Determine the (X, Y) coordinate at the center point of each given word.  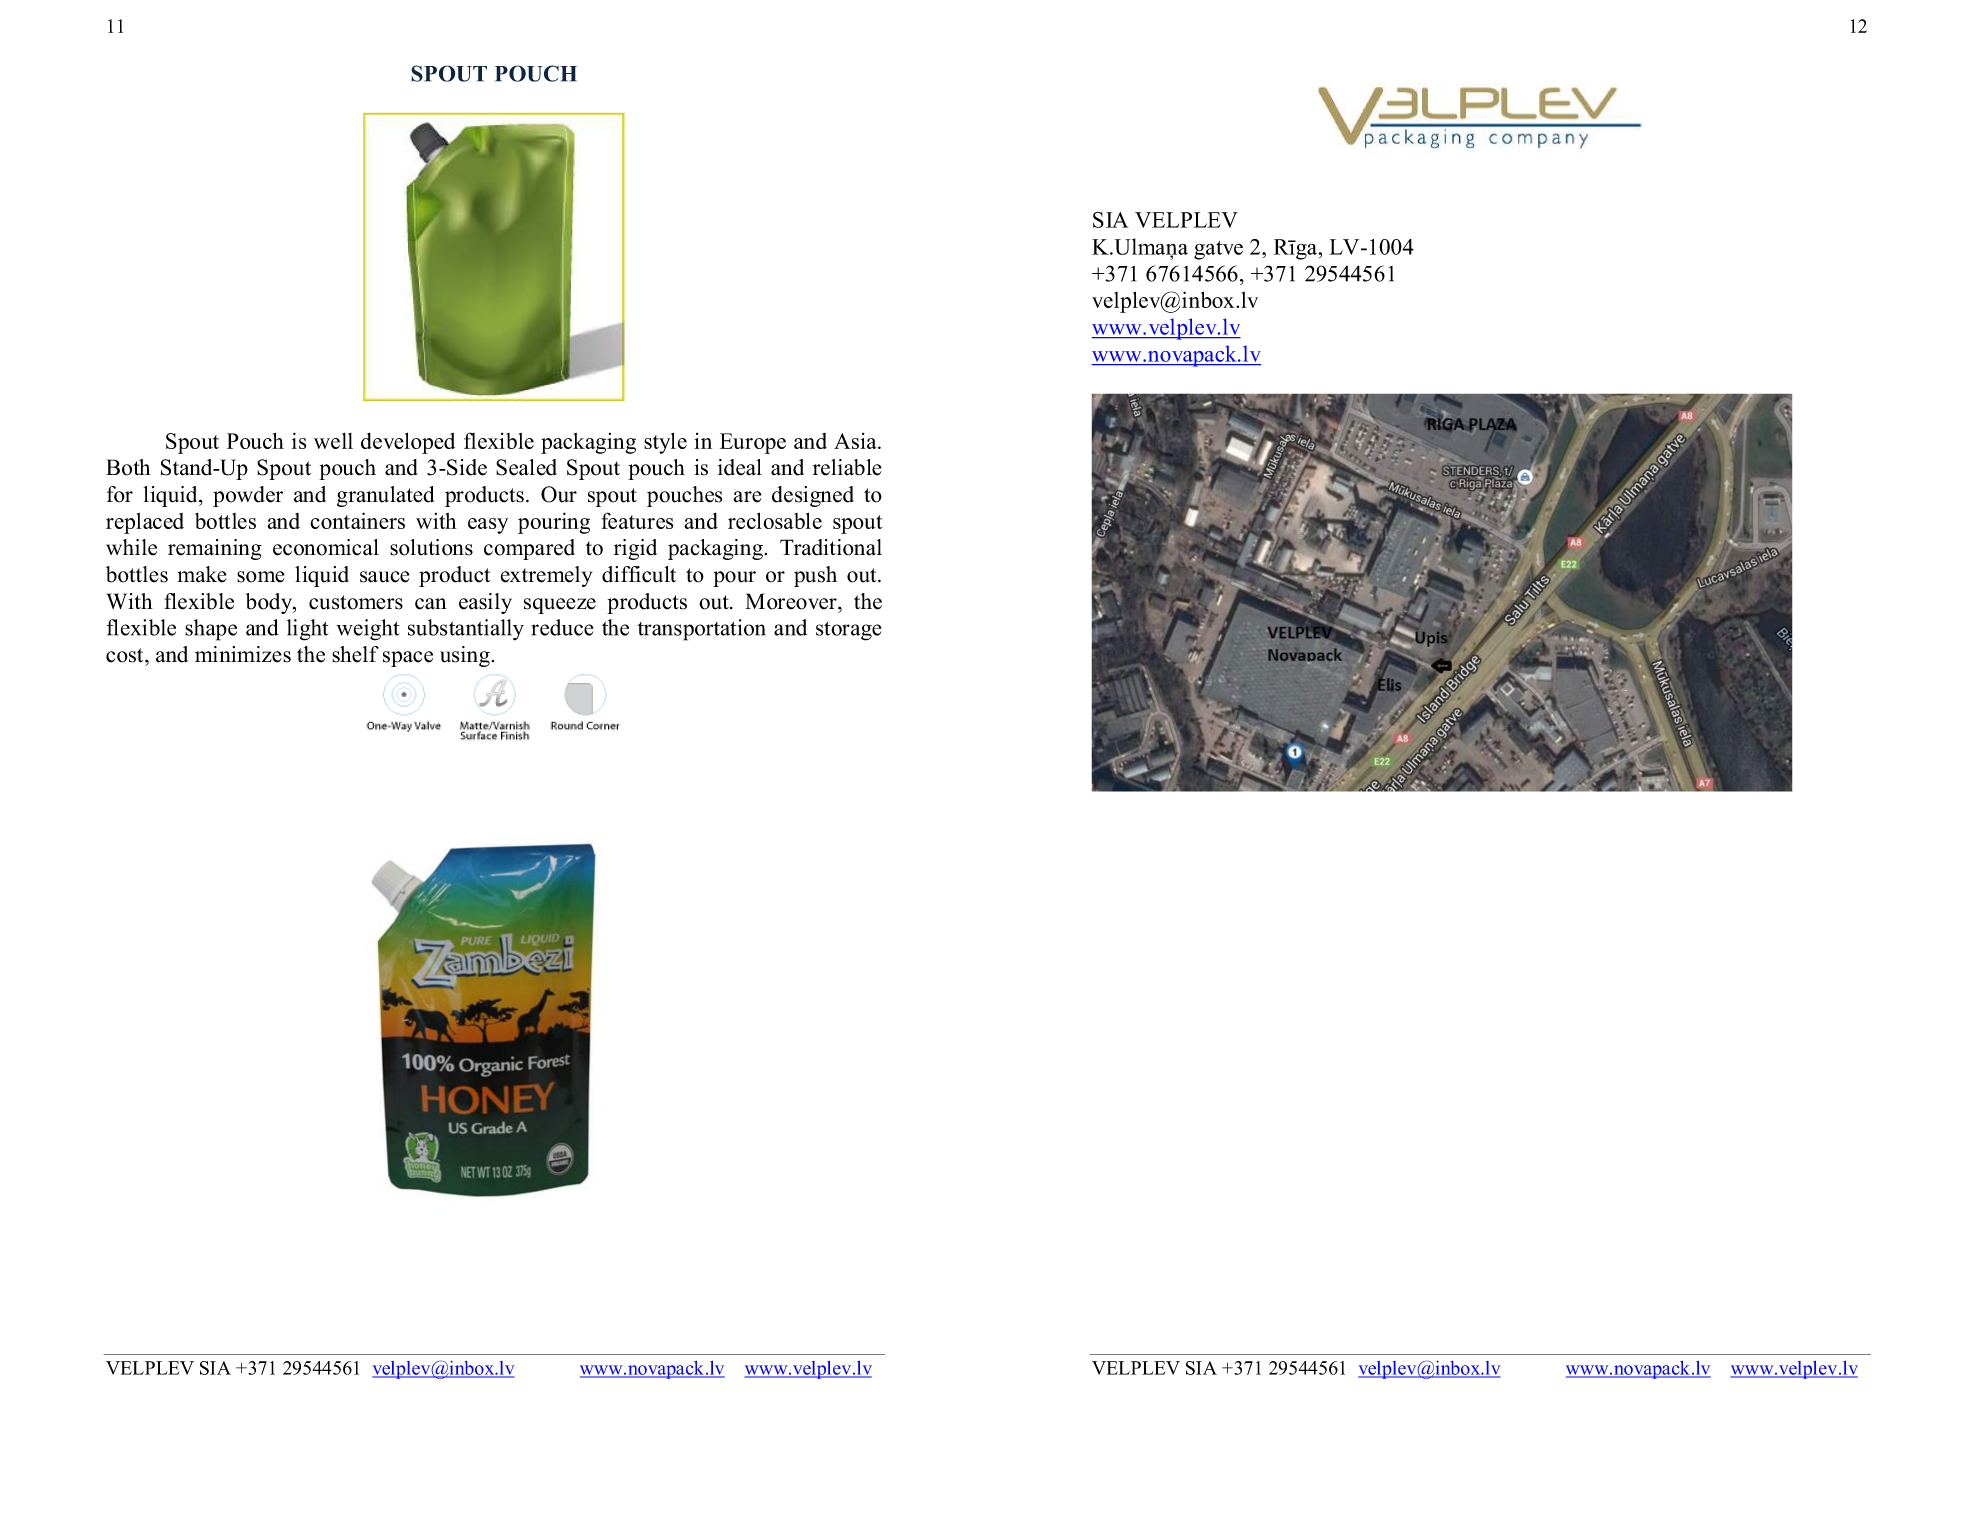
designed (813, 496)
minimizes (243, 654)
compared (529, 549)
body (270, 603)
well (333, 441)
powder (248, 496)
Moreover (792, 601)
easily (485, 603)
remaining (215, 549)
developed (408, 443)
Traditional (831, 547)
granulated (385, 496)
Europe (753, 443)
